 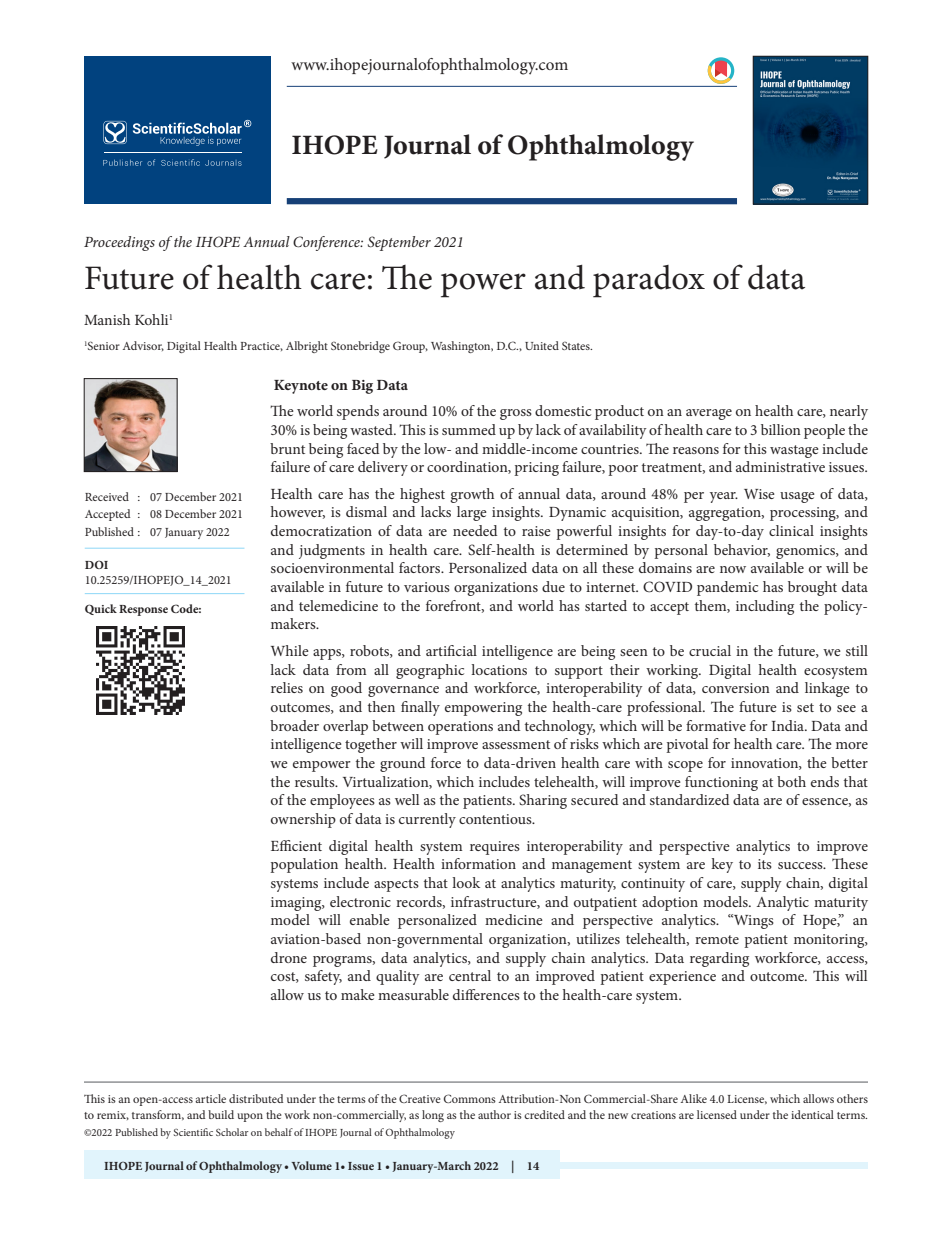 I want to click on operations, so click(x=460, y=728).
